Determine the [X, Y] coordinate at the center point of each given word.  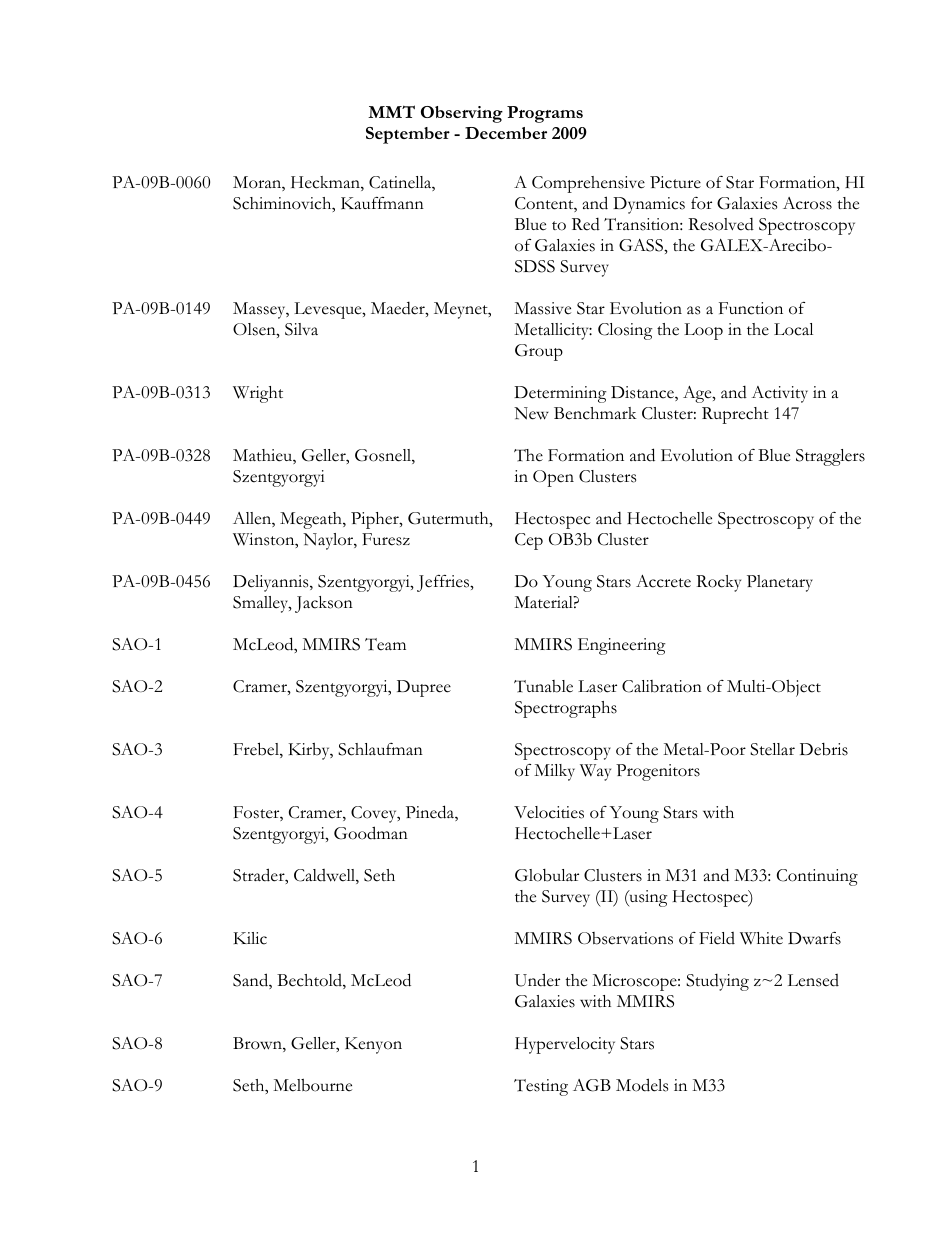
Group [539, 352]
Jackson [324, 604]
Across [807, 203]
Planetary [780, 583]
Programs [545, 114]
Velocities [549, 812]
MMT [391, 111]
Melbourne [312, 1085]
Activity [779, 394]
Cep [529, 541]
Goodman [371, 833]
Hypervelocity [565, 1045]
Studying [717, 982]
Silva [301, 329]
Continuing [817, 877]
